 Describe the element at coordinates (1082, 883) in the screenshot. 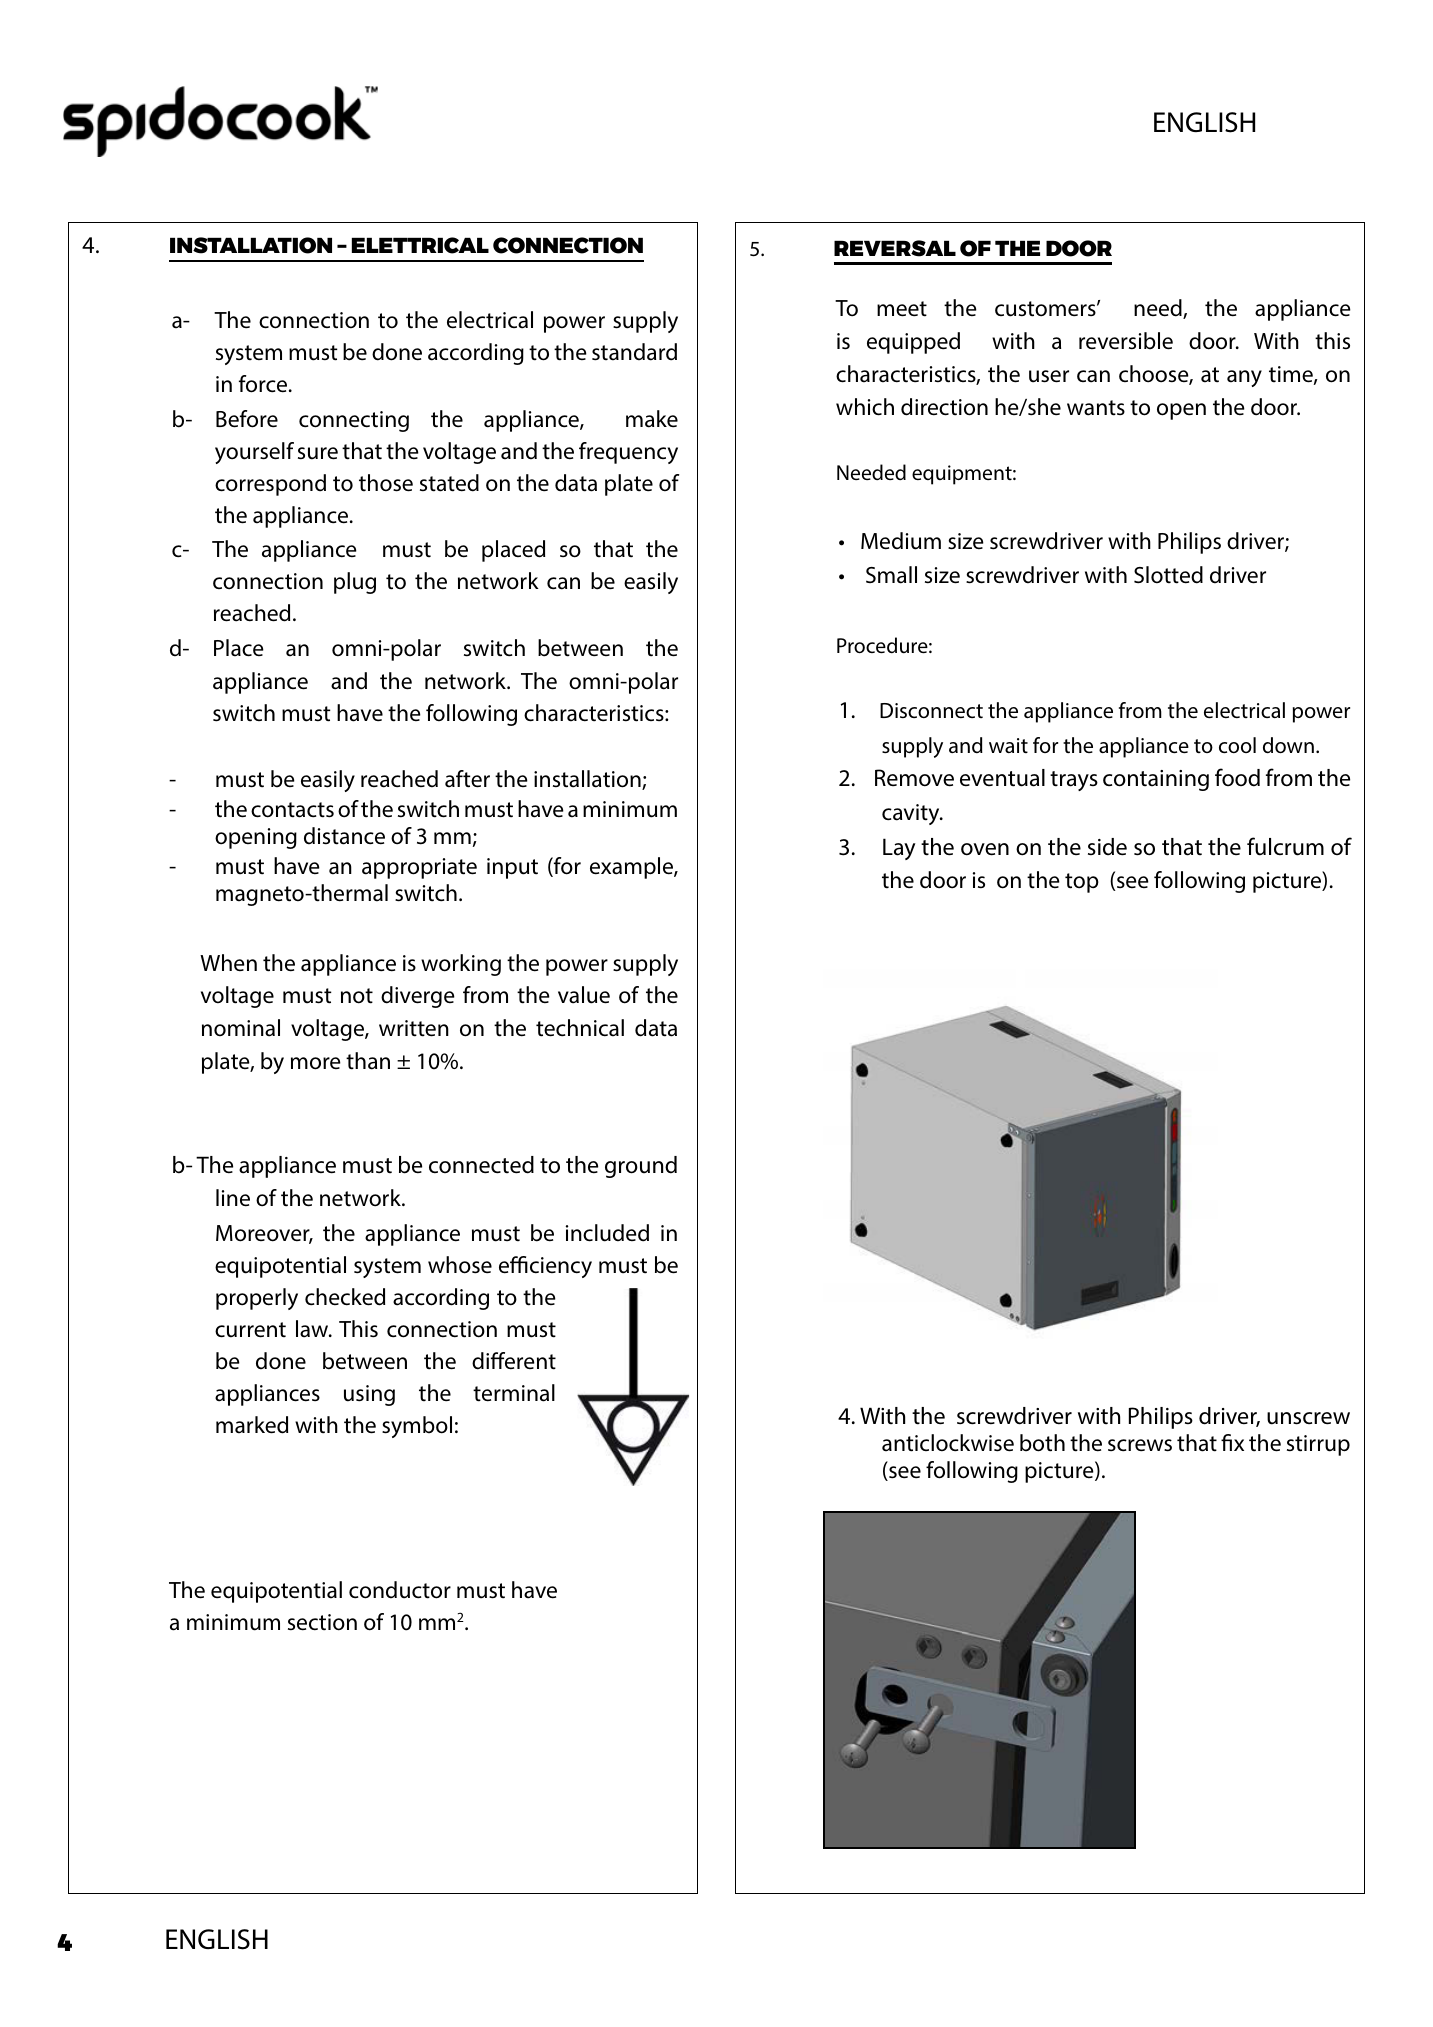

I see `top` at that location.
